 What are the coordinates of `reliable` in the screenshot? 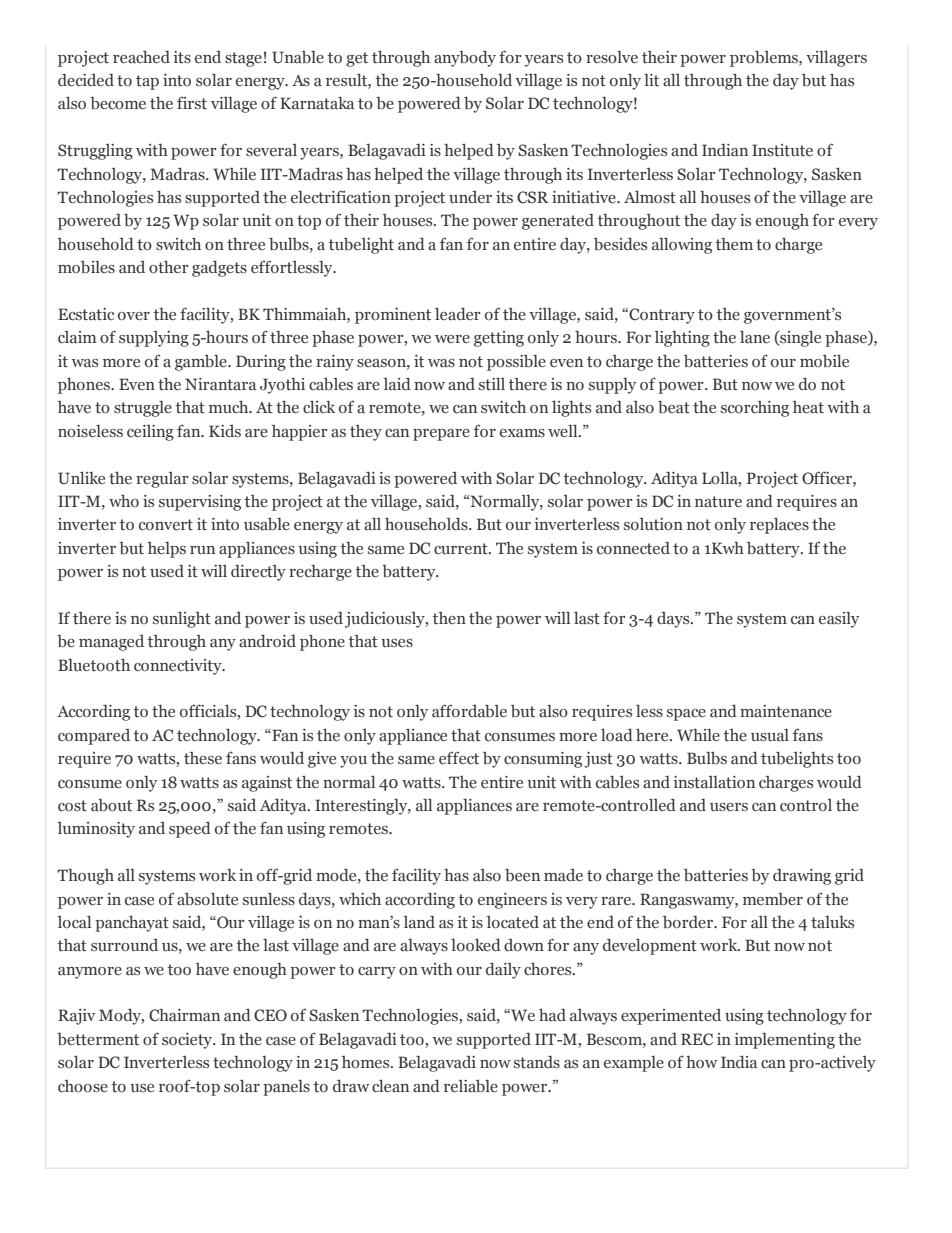 It's located at (471, 1086).
